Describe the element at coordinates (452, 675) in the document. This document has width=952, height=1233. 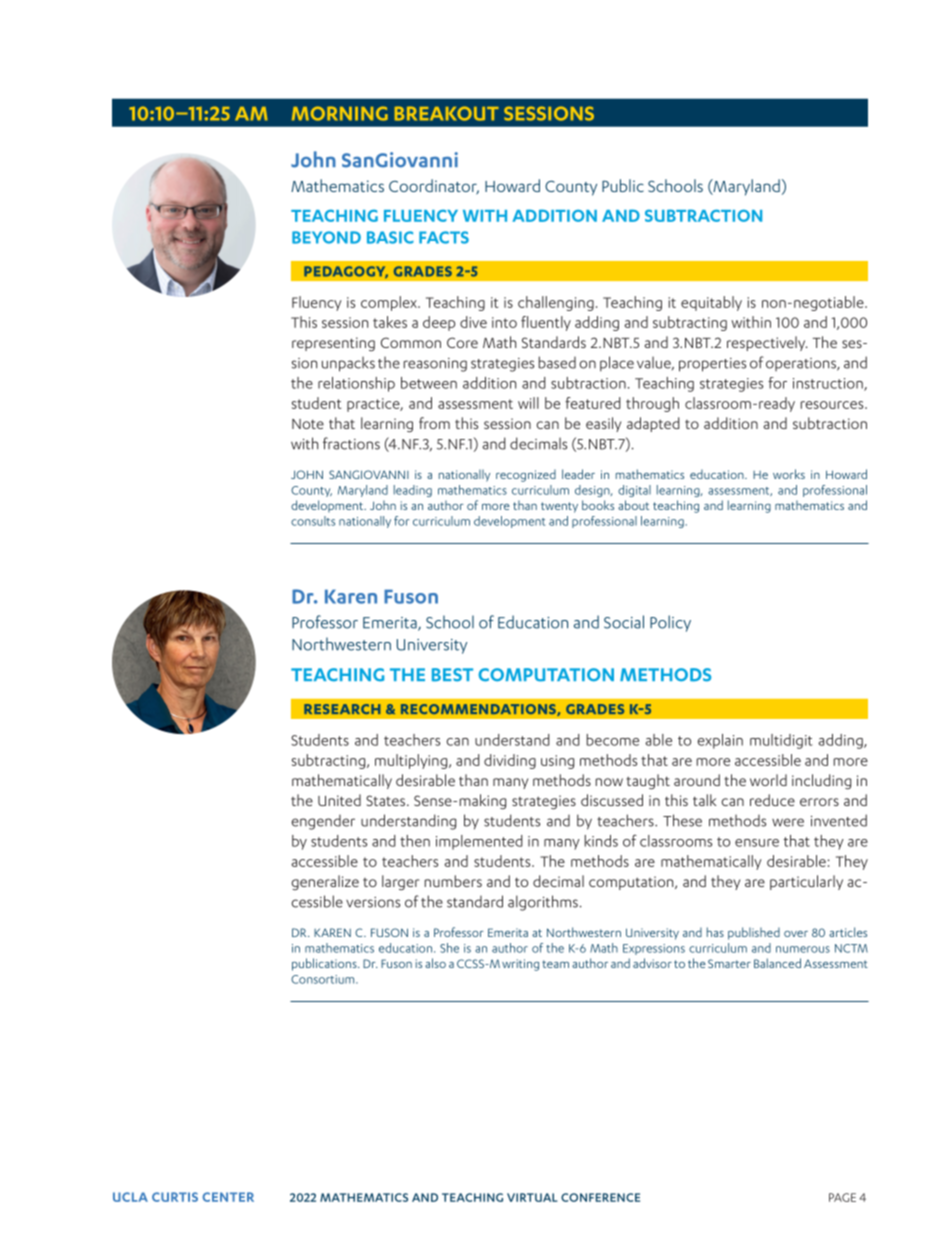
I see `BEST` at that location.
